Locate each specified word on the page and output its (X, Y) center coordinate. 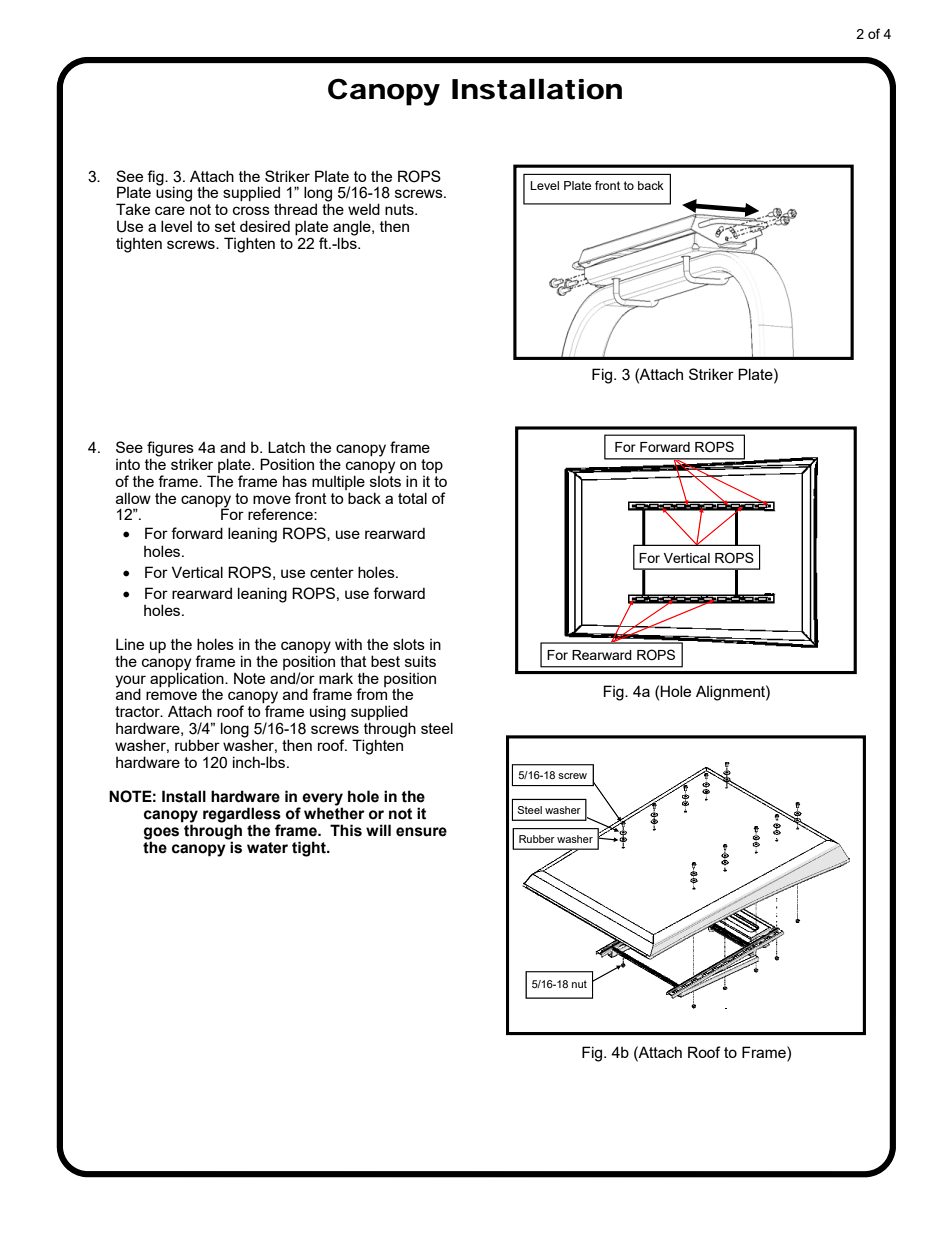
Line (130, 644)
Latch (286, 447)
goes (161, 834)
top (432, 466)
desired (265, 226)
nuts (400, 209)
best (385, 661)
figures (170, 449)
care (170, 210)
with (348, 644)
